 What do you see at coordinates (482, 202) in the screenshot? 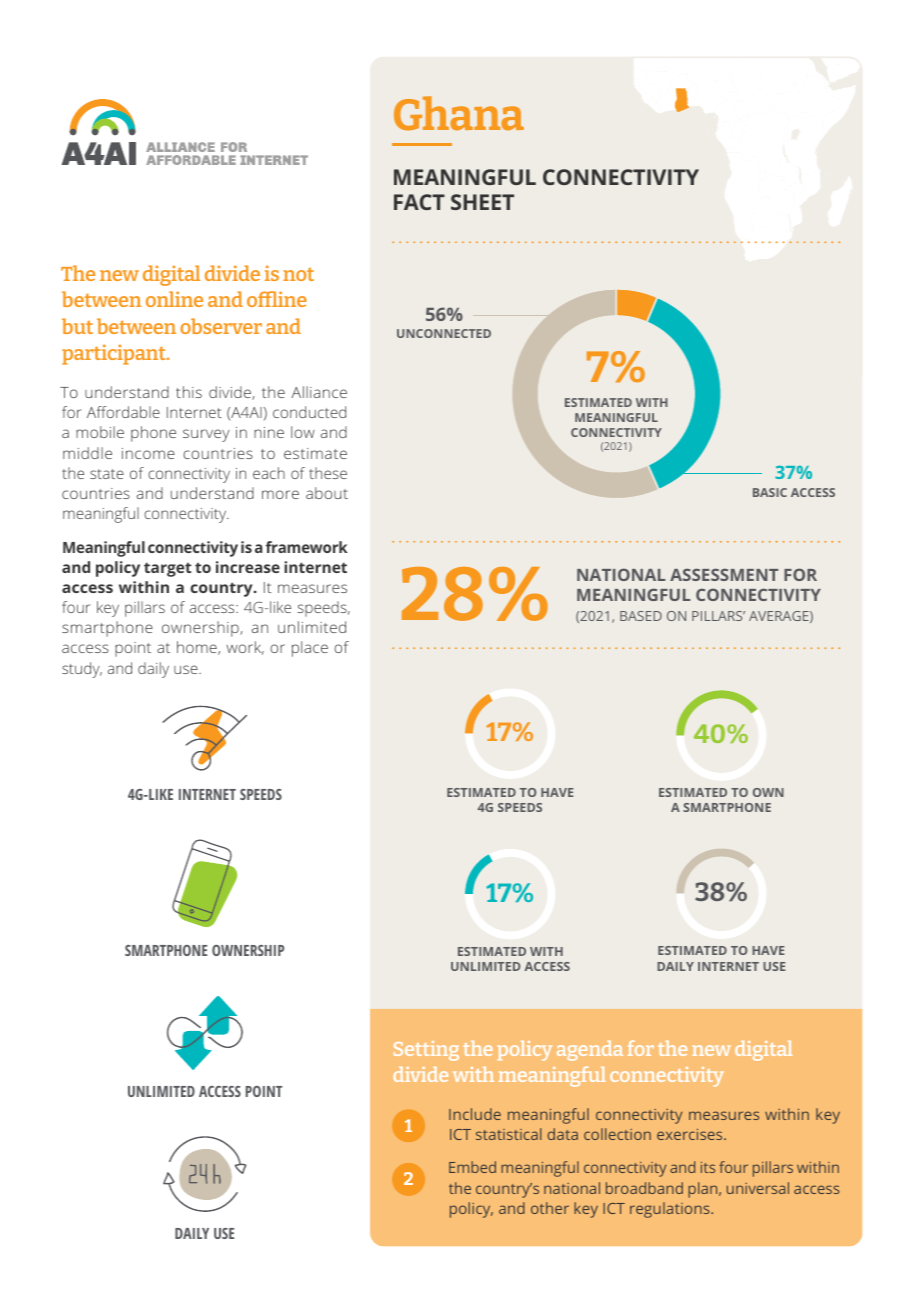
I see `SHEET` at bounding box center [482, 202].
